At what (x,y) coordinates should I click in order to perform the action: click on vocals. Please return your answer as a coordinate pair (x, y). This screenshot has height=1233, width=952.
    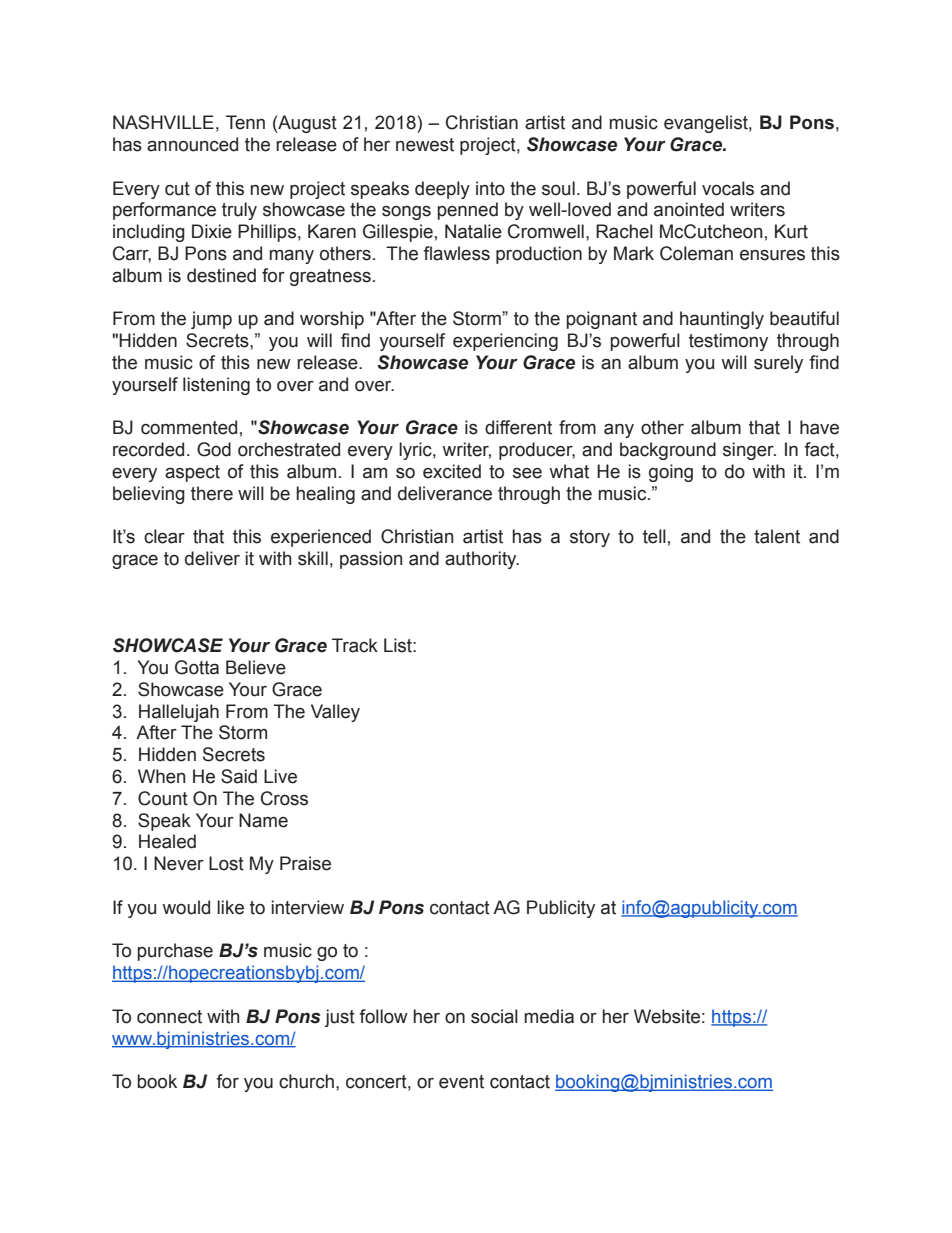
    Looking at the image, I should click on (728, 188).
